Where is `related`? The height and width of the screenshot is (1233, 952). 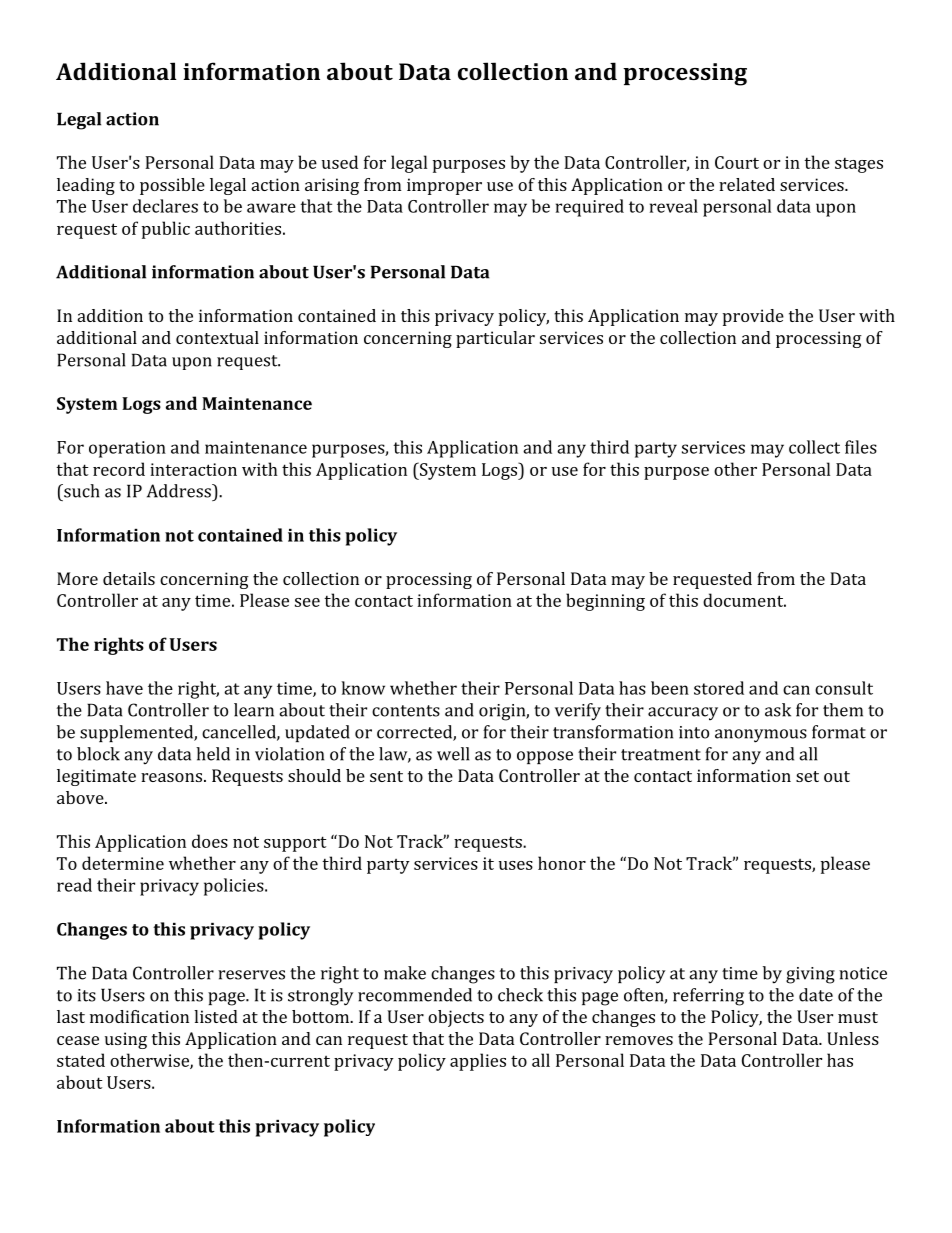
related is located at coordinates (747, 184).
